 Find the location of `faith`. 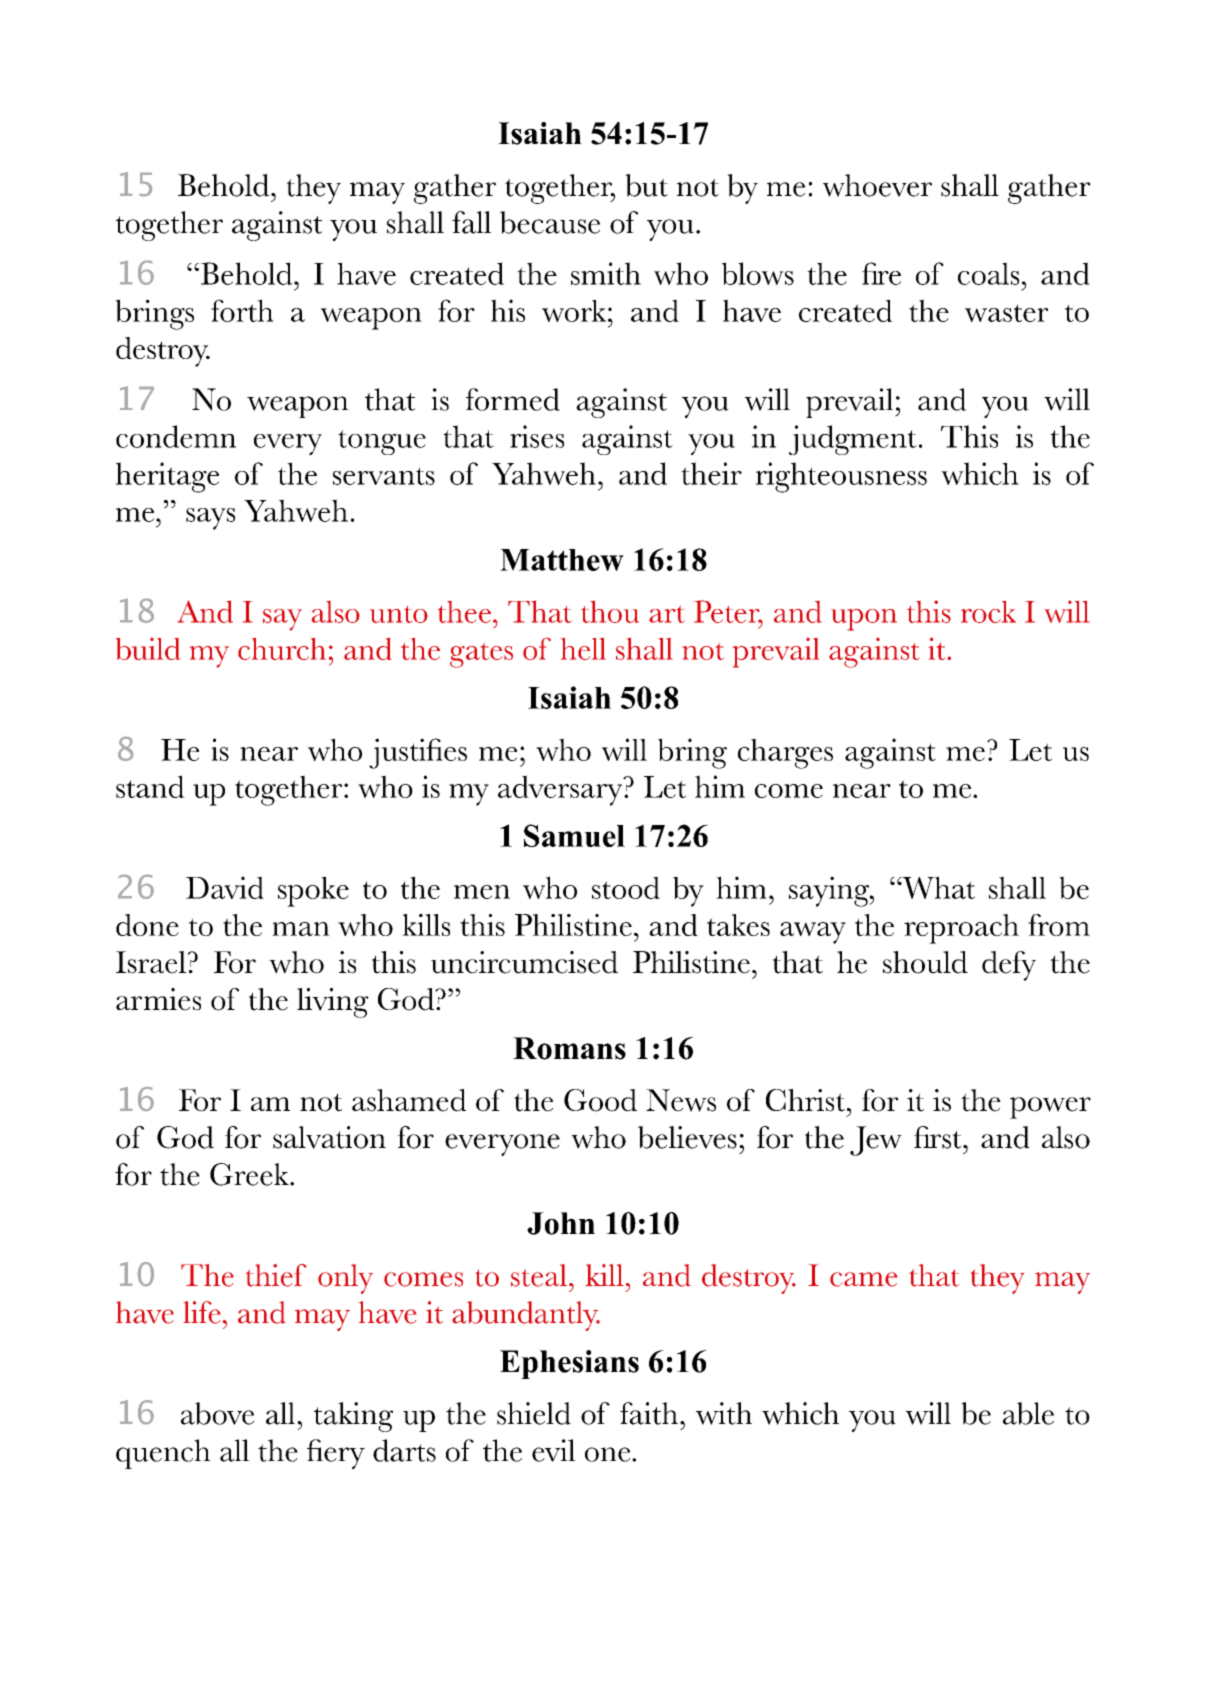

faith is located at coordinates (649, 1413).
